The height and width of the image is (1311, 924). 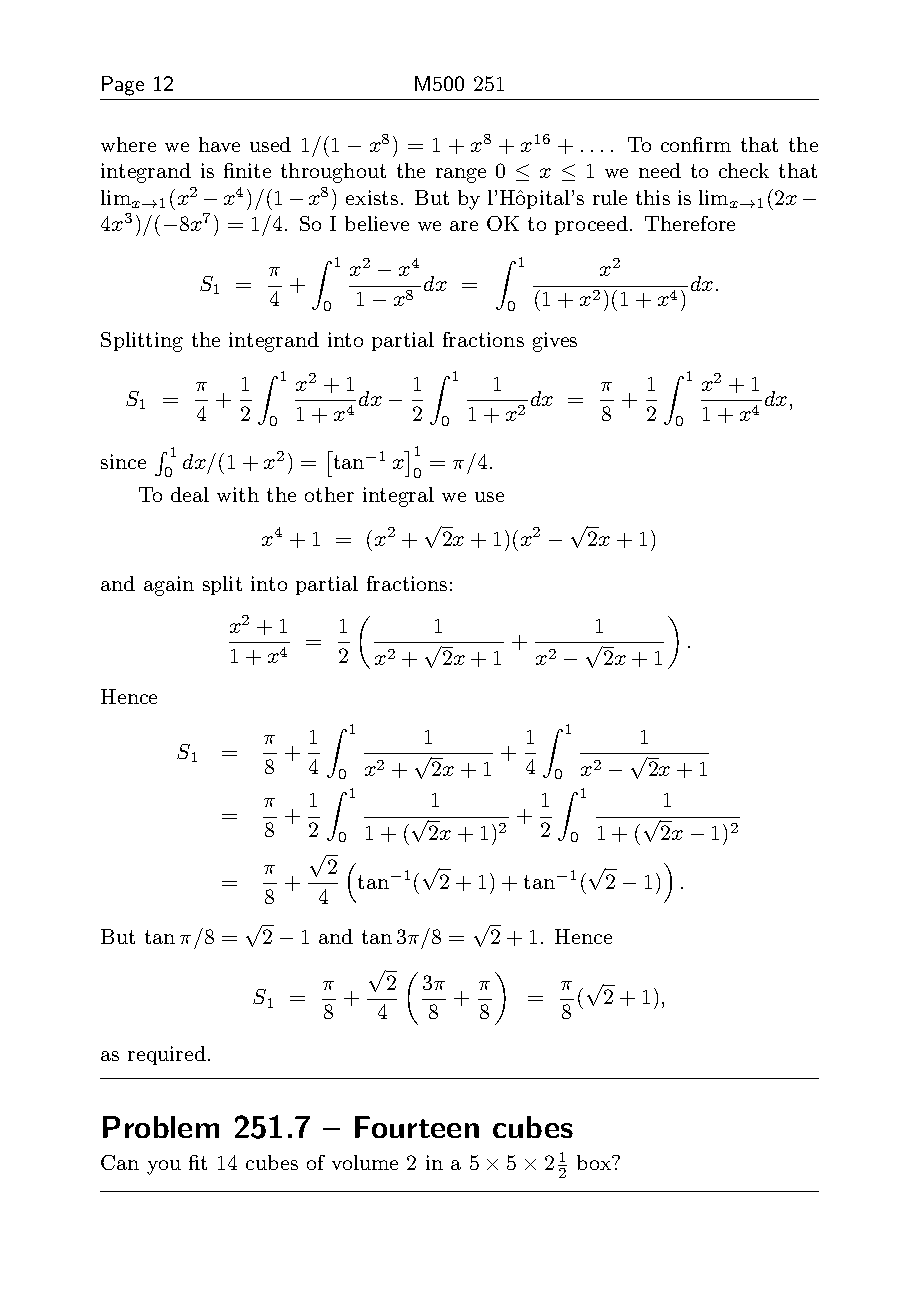 What do you see at coordinates (696, 144) in the image?
I see `confirm` at bounding box center [696, 144].
